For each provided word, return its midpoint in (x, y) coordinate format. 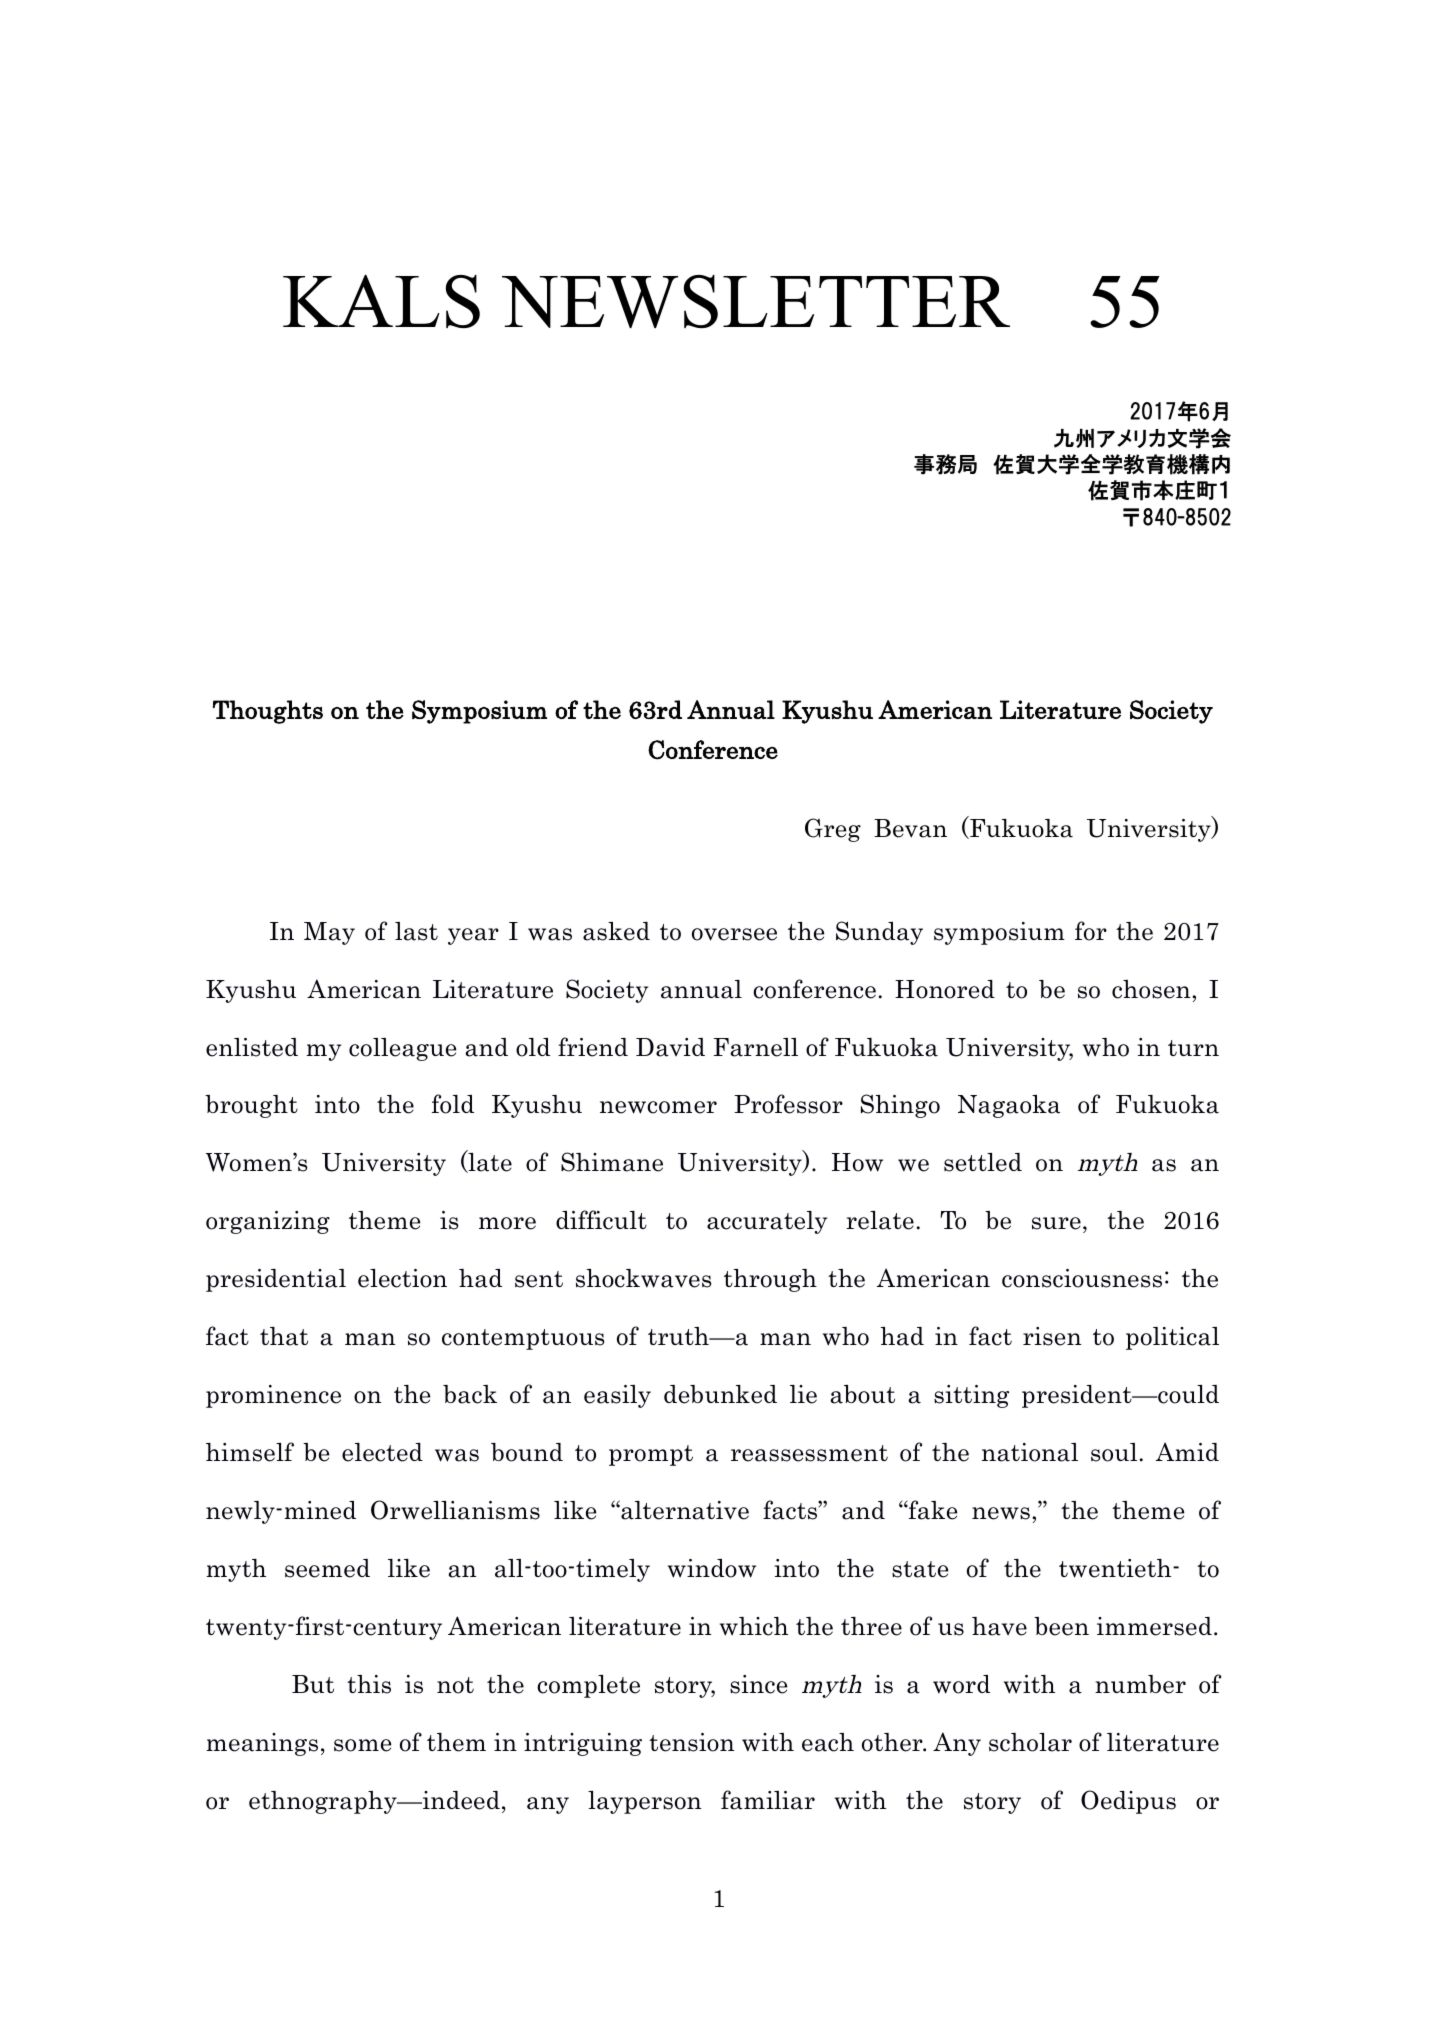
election (402, 1278)
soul (1114, 1452)
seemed (327, 1568)
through (770, 1280)
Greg (833, 830)
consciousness (1082, 1278)
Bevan (910, 828)
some (362, 1745)
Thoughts (268, 712)
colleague (402, 1049)
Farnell (756, 1047)
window (712, 1568)
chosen (1152, 989)
